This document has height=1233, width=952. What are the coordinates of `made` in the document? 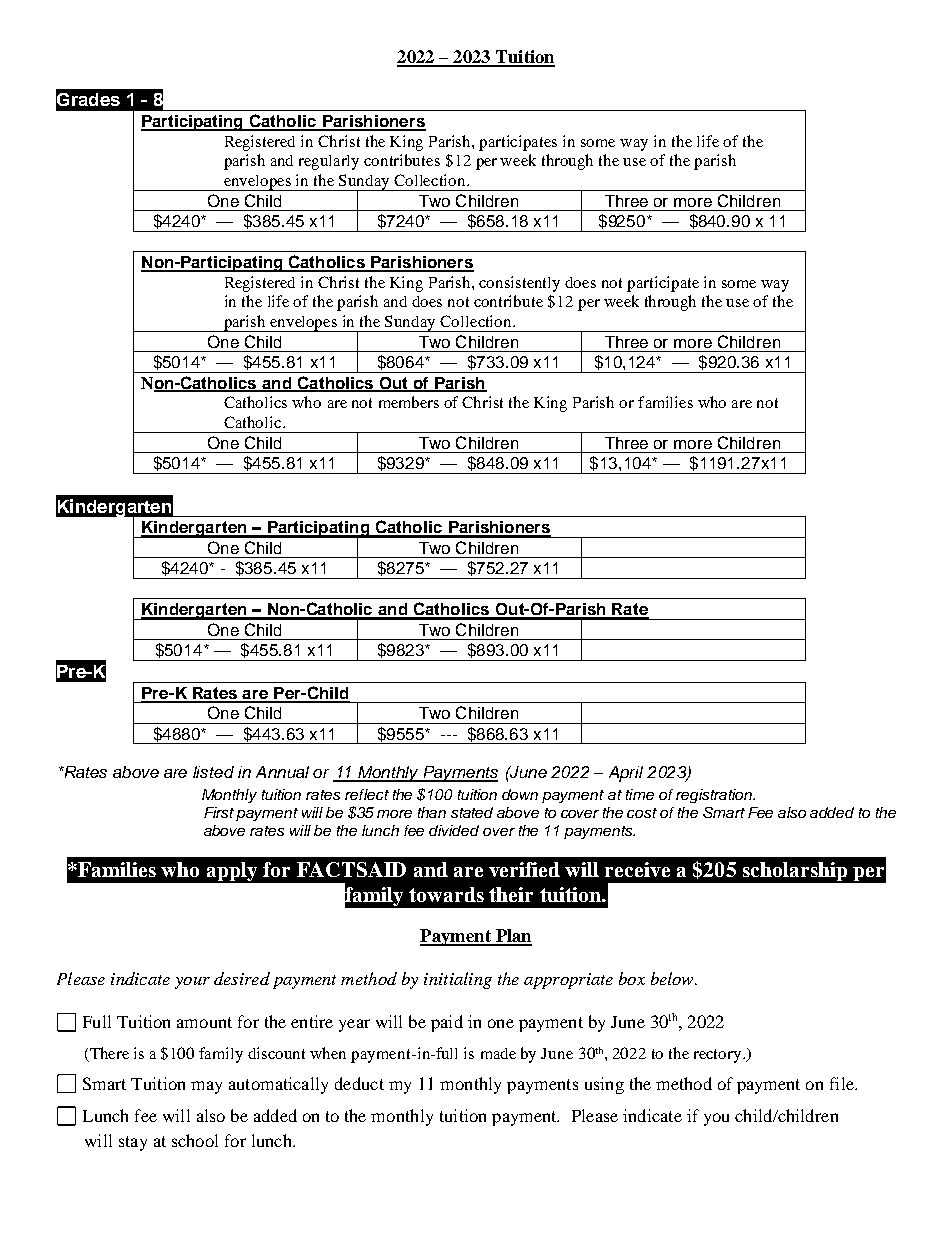 It's located at (498, 1053).
